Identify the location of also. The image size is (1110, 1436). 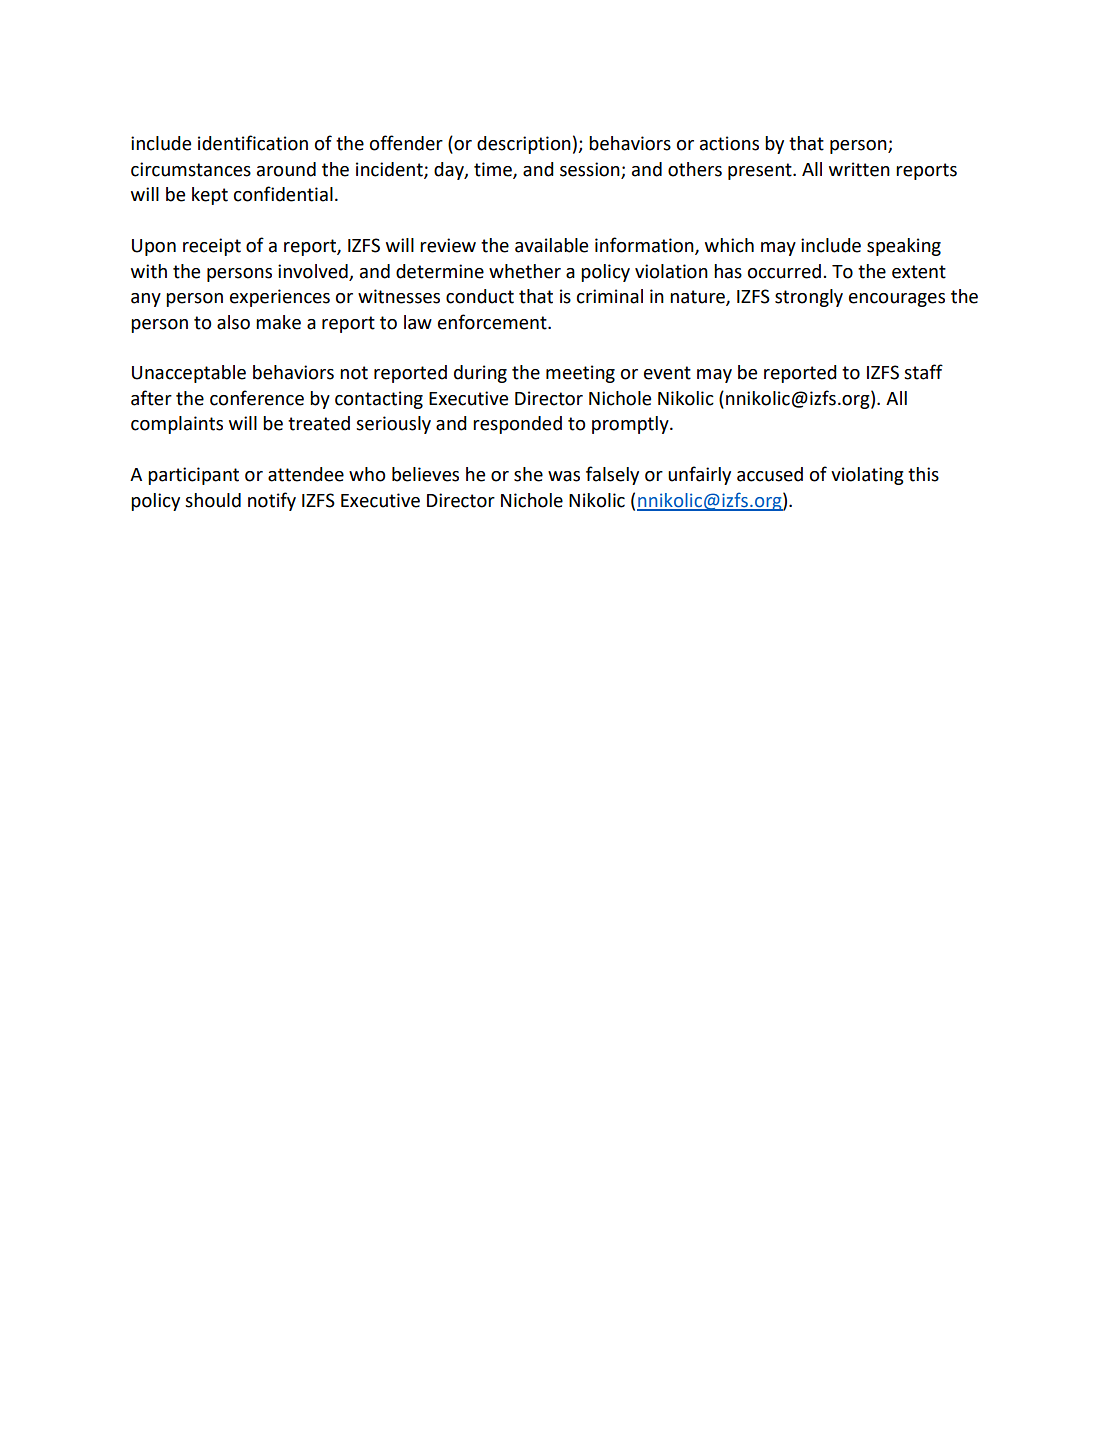
(233, 322).
